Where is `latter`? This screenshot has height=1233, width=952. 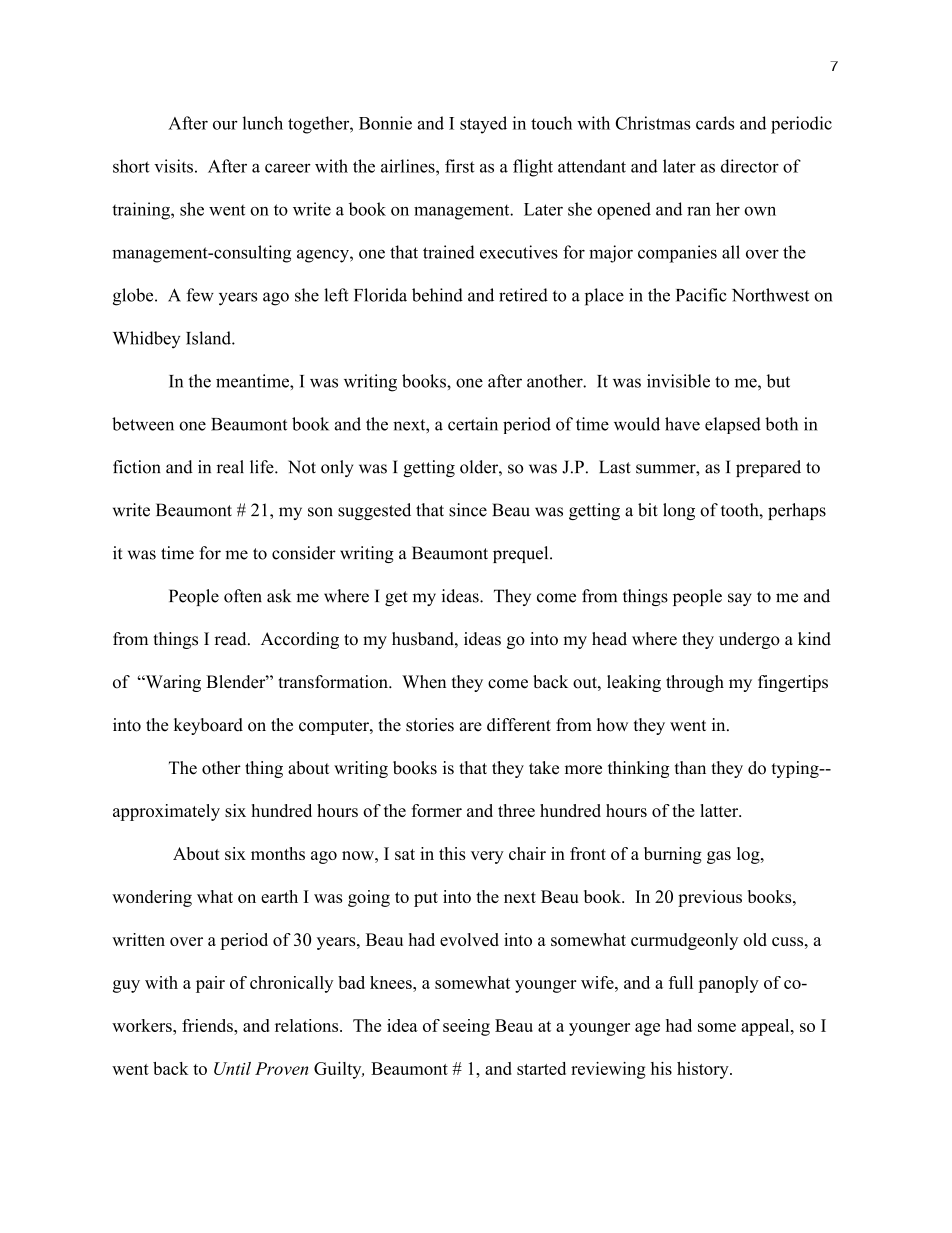 latter is located at coordinates (720, 810).
